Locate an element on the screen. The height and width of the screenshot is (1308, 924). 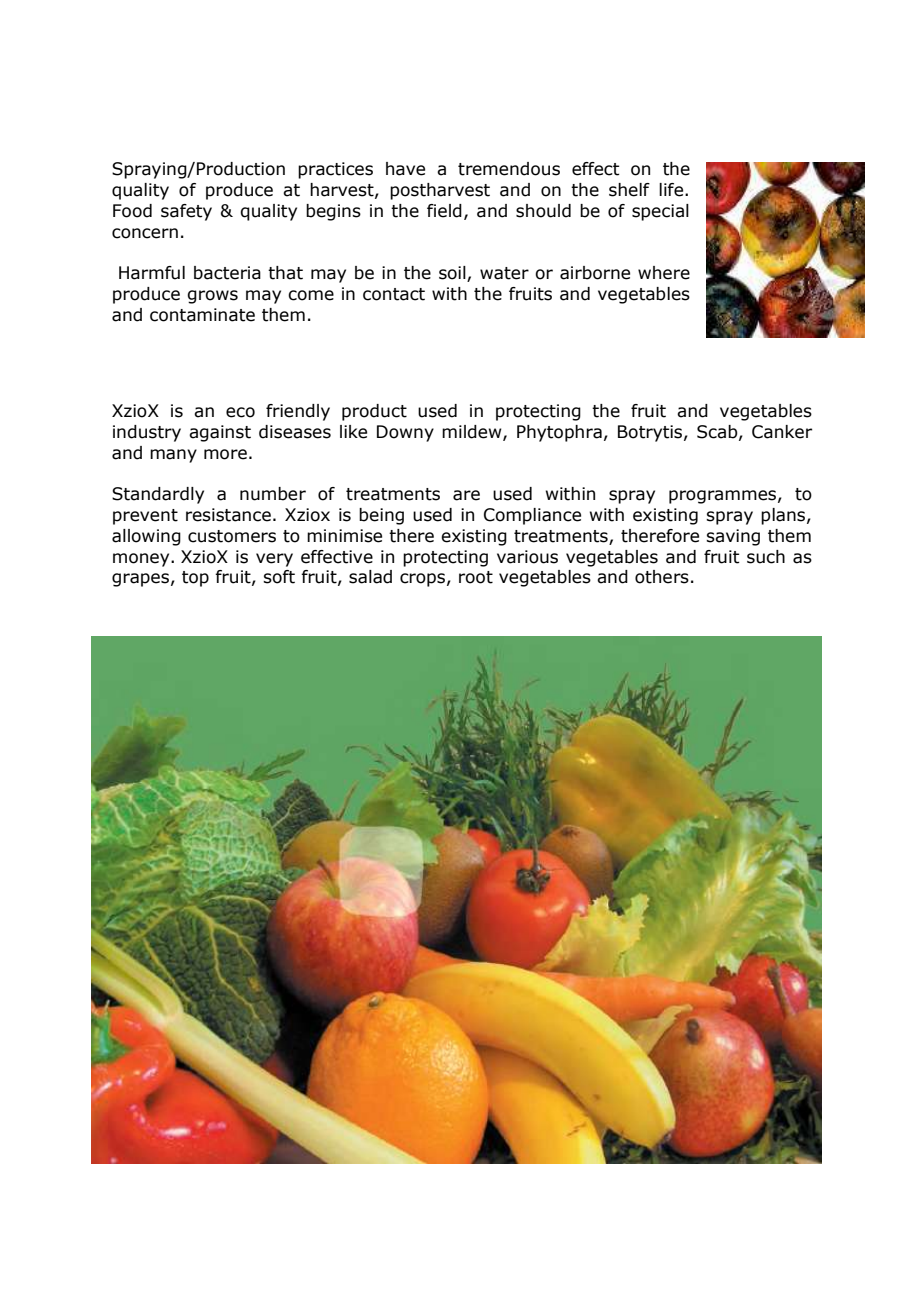
Downy is located at coordinates (405, 433).
